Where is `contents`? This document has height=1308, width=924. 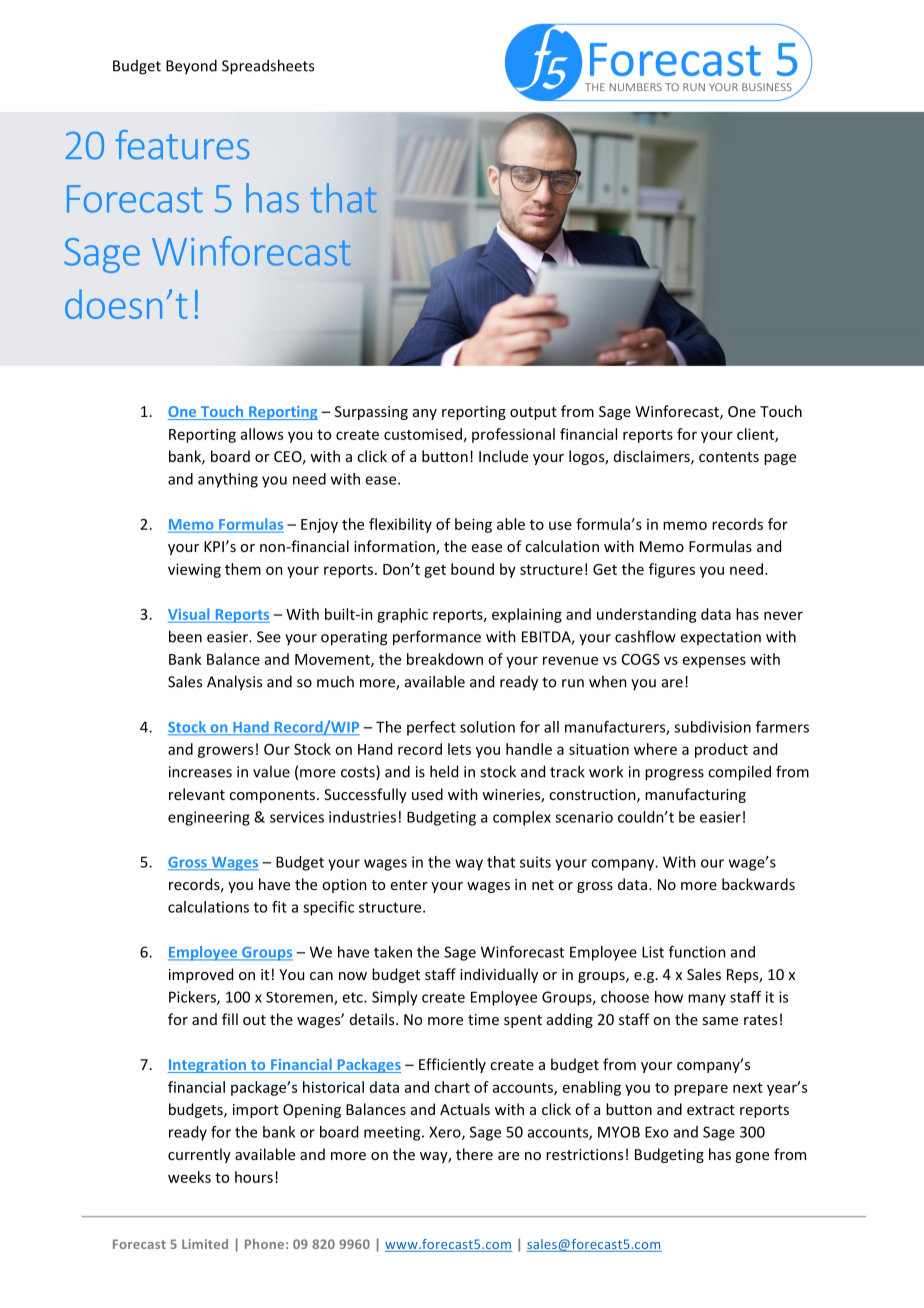
contents is located at coordinates (729, 457).
